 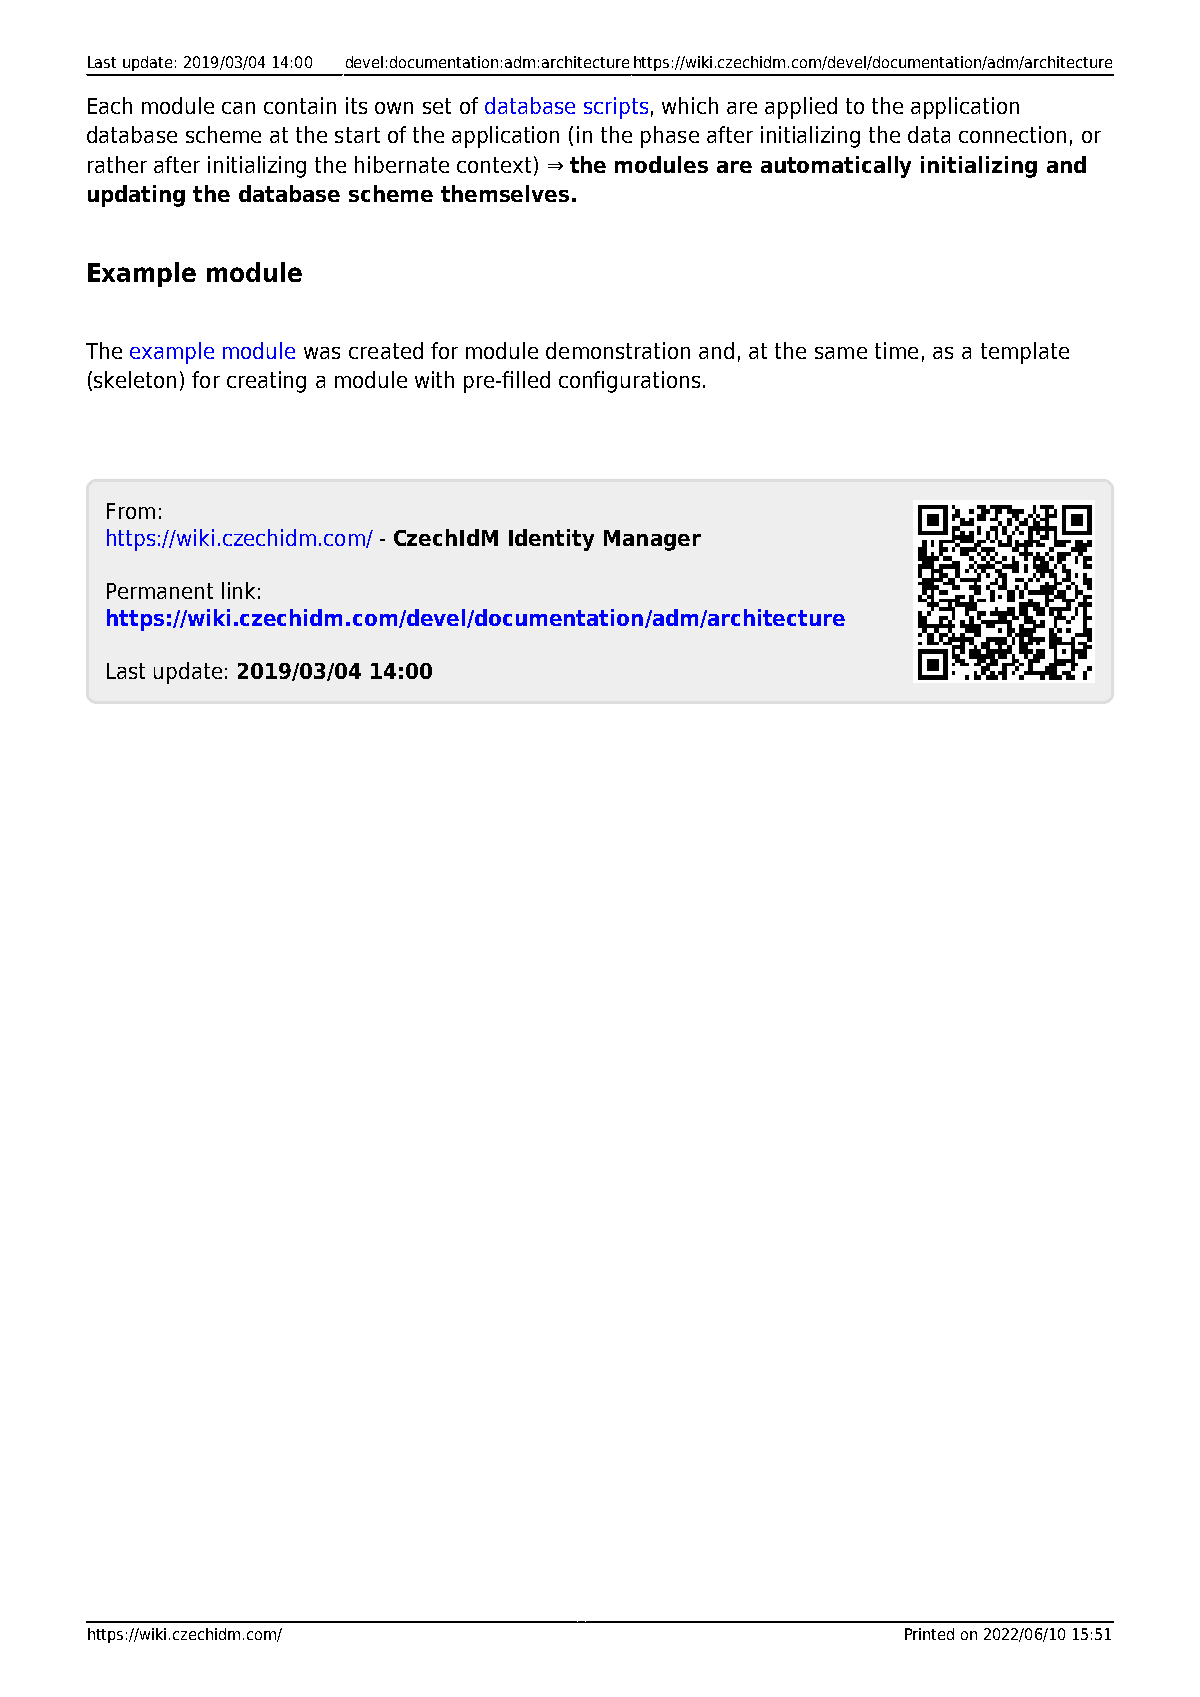 I want to click on Identity, so click(x=551, y=540).
